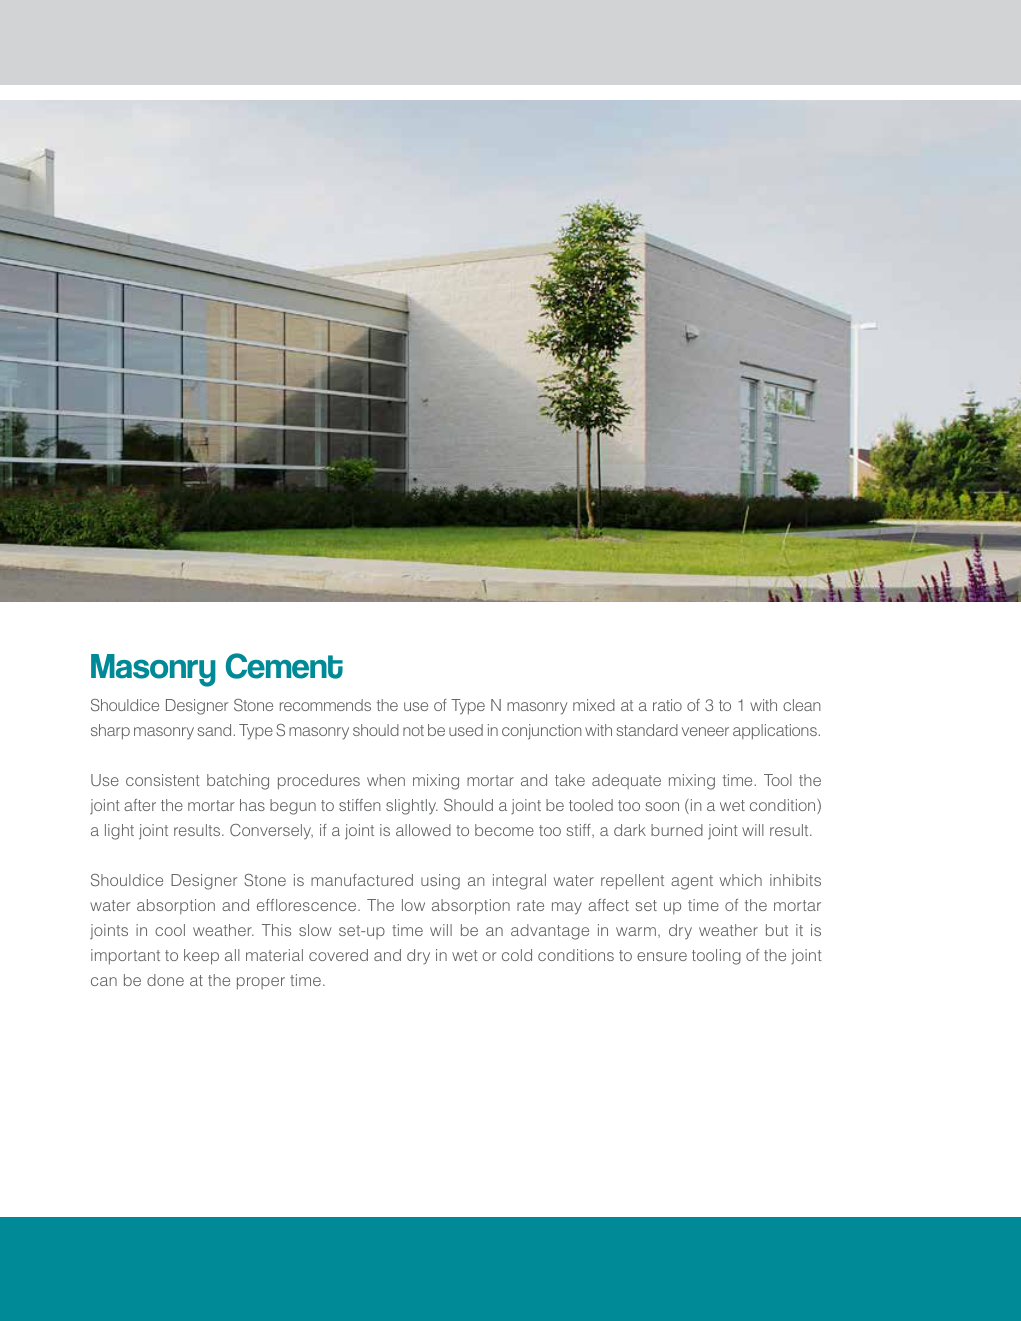 This screenshot has height=1321, width=1021. Describe the element at coordinates (325, 705) in the screenshot. I see `recommends` at that location.
